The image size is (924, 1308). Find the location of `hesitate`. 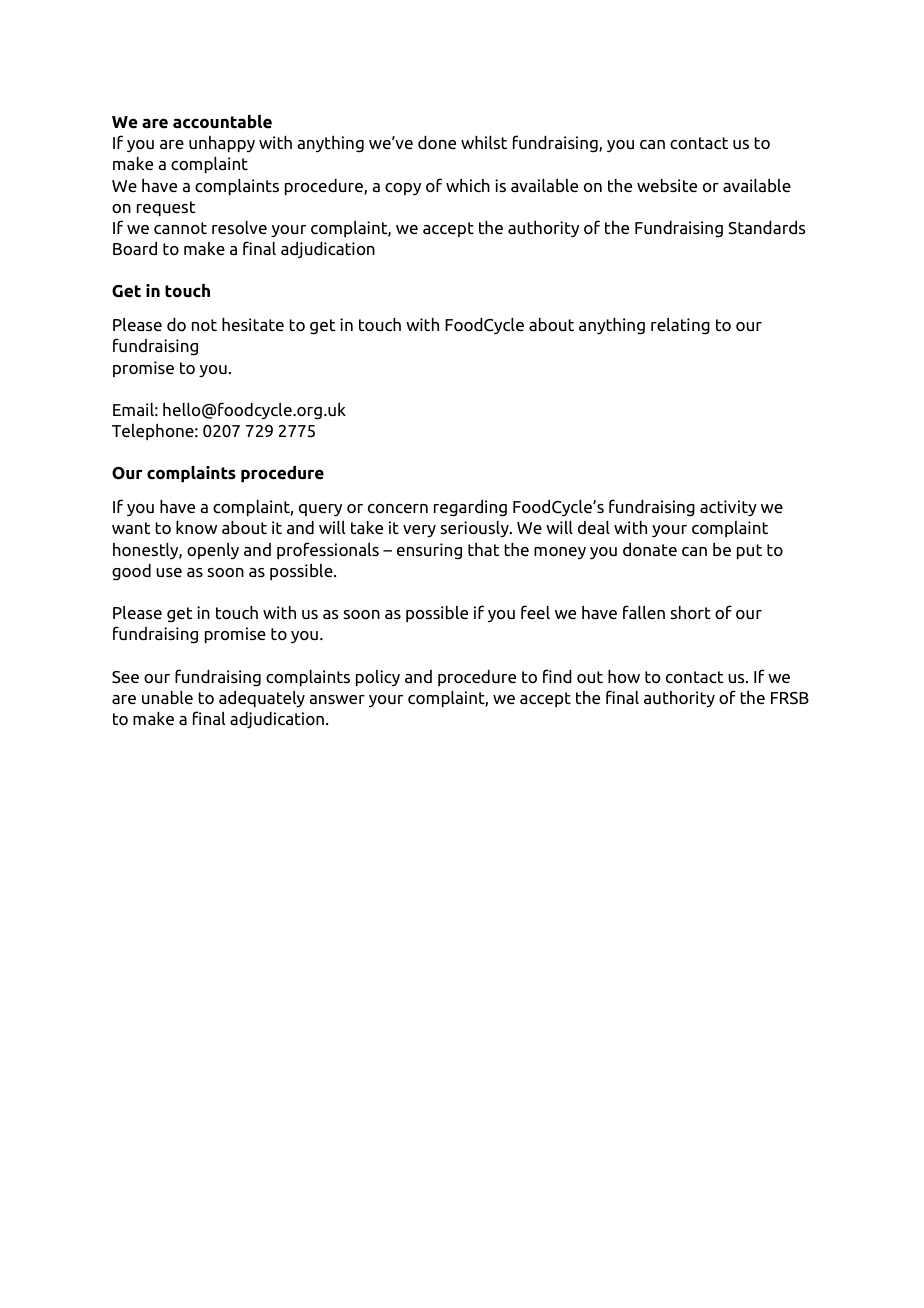

hesitate is located at coordinates (253, 324).
